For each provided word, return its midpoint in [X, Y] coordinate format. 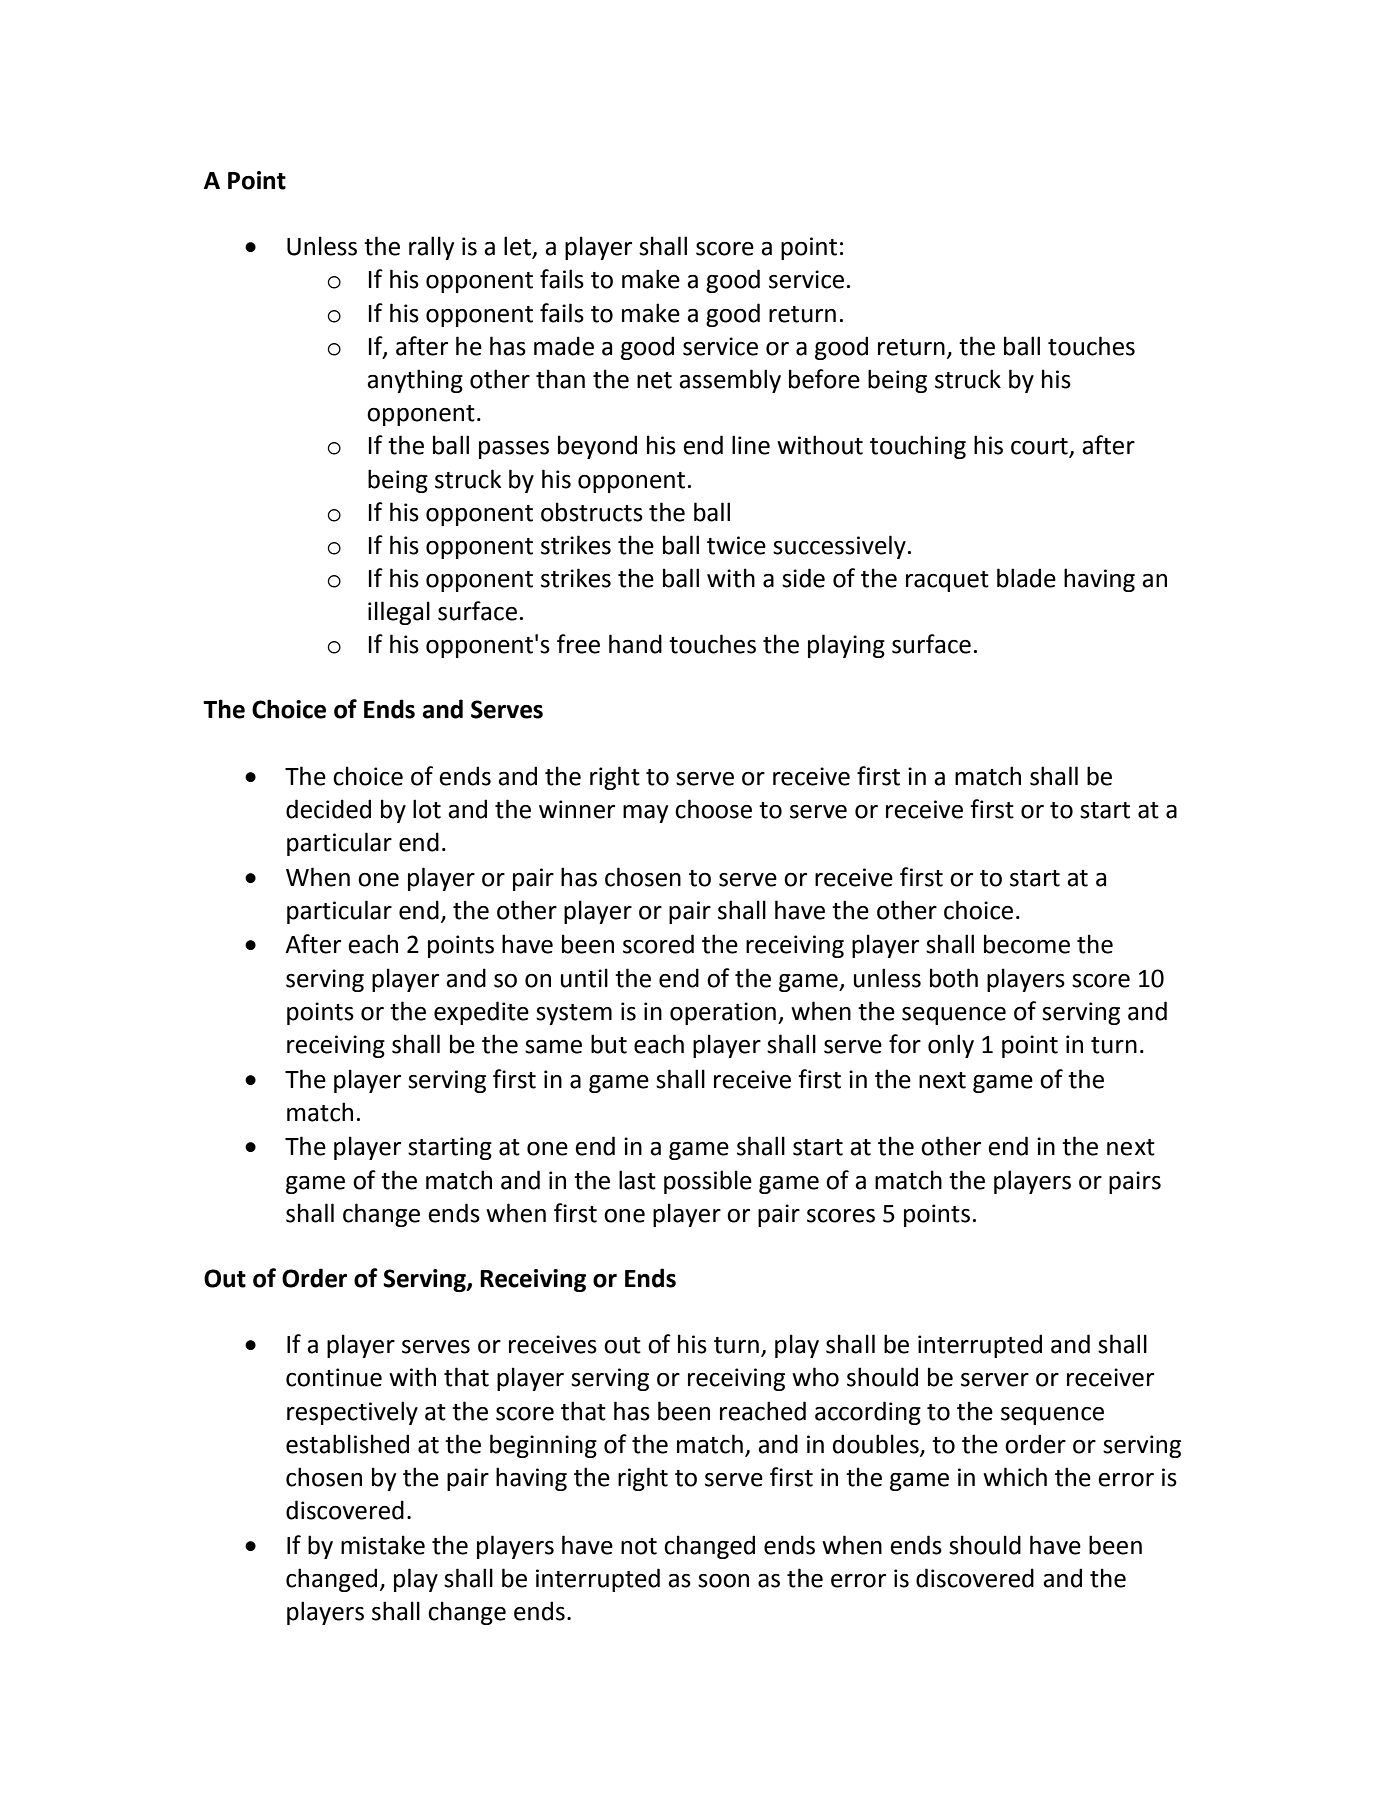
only [951, 1046]
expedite [481, 1013]
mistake [383, 1545]
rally [431, 248]
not [639, 1546]
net [654, 380]
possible [708, 1182]
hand [635, 644]
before [824, 379]
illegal [399, 613]
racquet [947, 581]
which [1015, 1477]
